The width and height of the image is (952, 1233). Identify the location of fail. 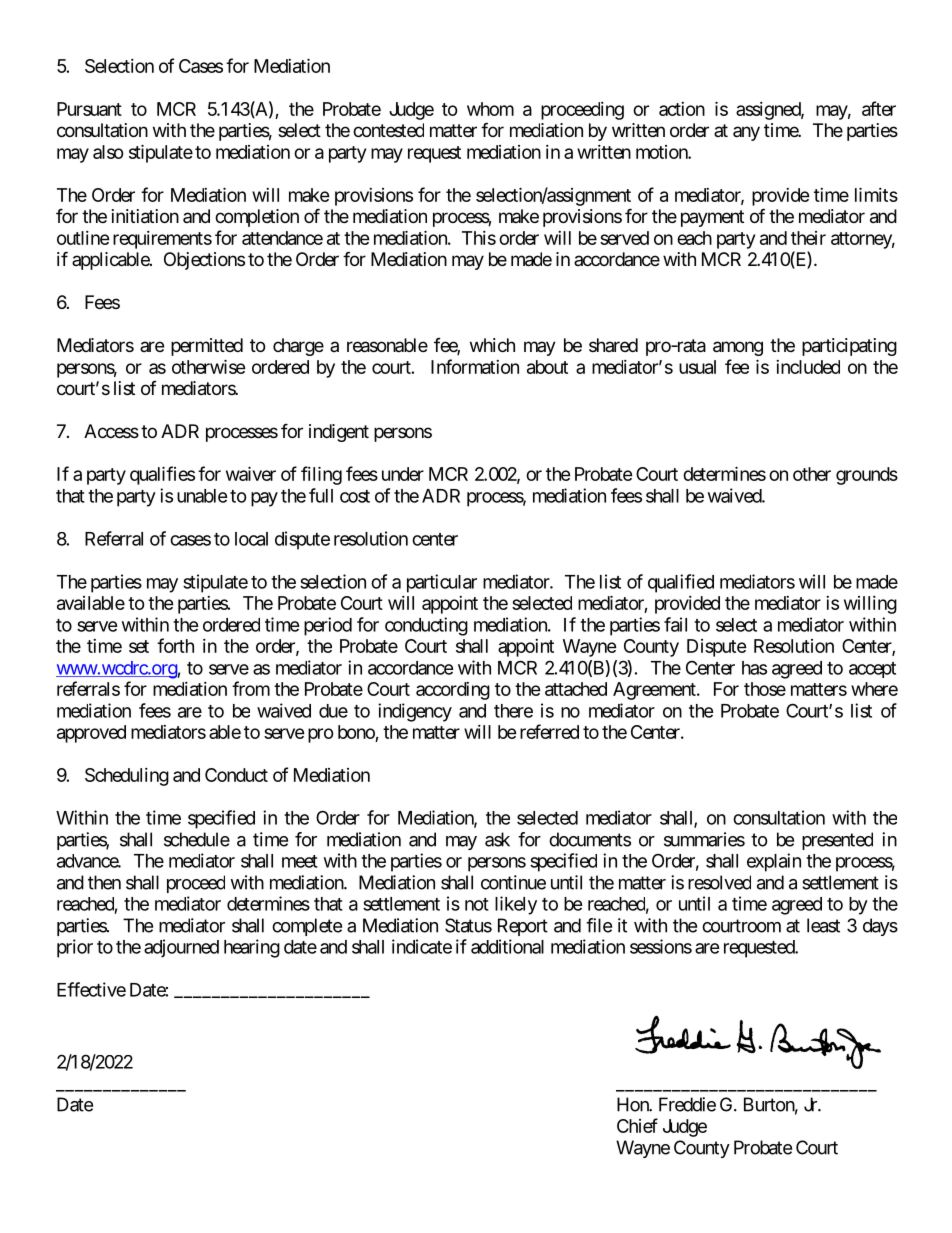
(675, 624).
